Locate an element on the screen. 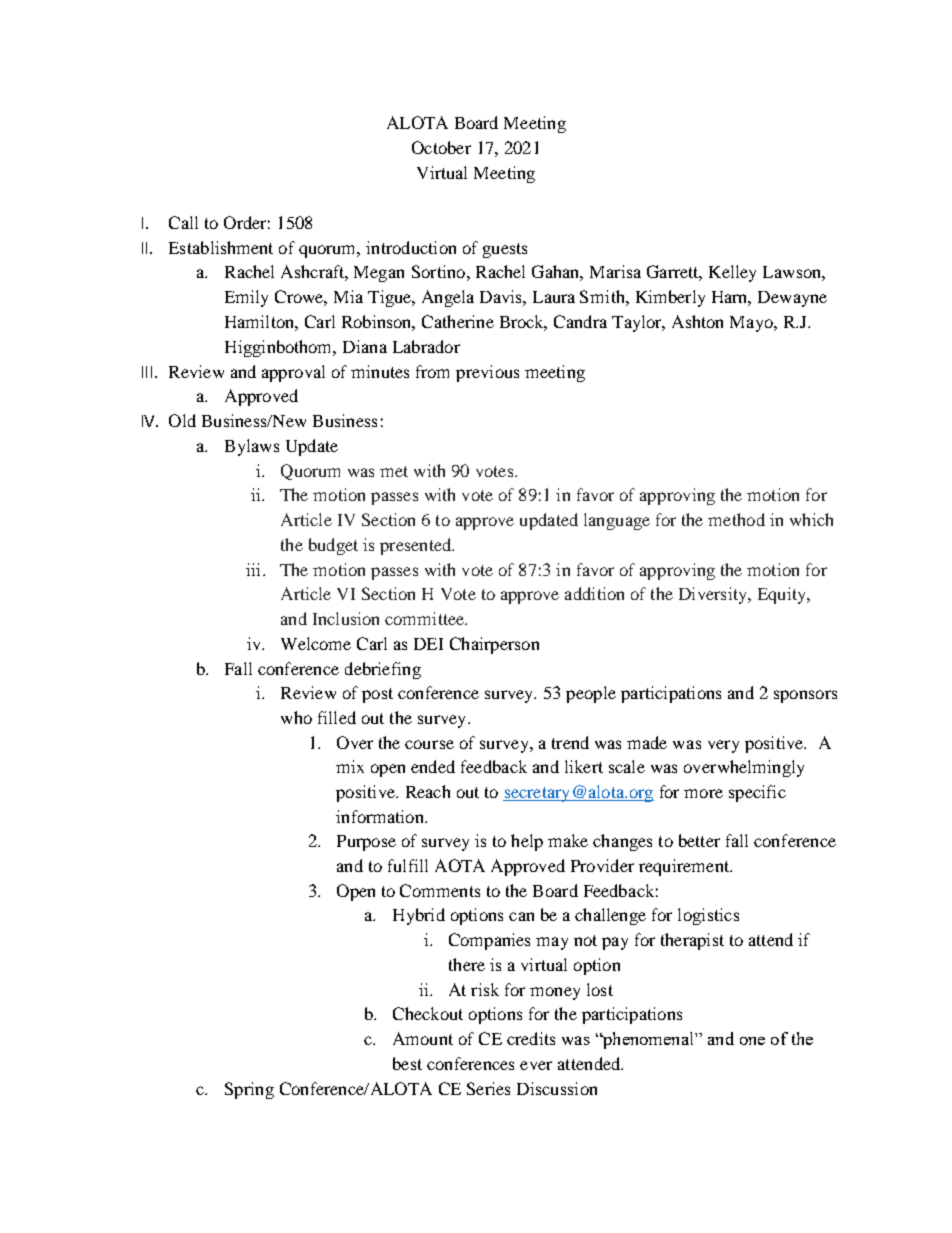 The image size is (952, 1233). Kelley is located at coordinates (732, 273).
